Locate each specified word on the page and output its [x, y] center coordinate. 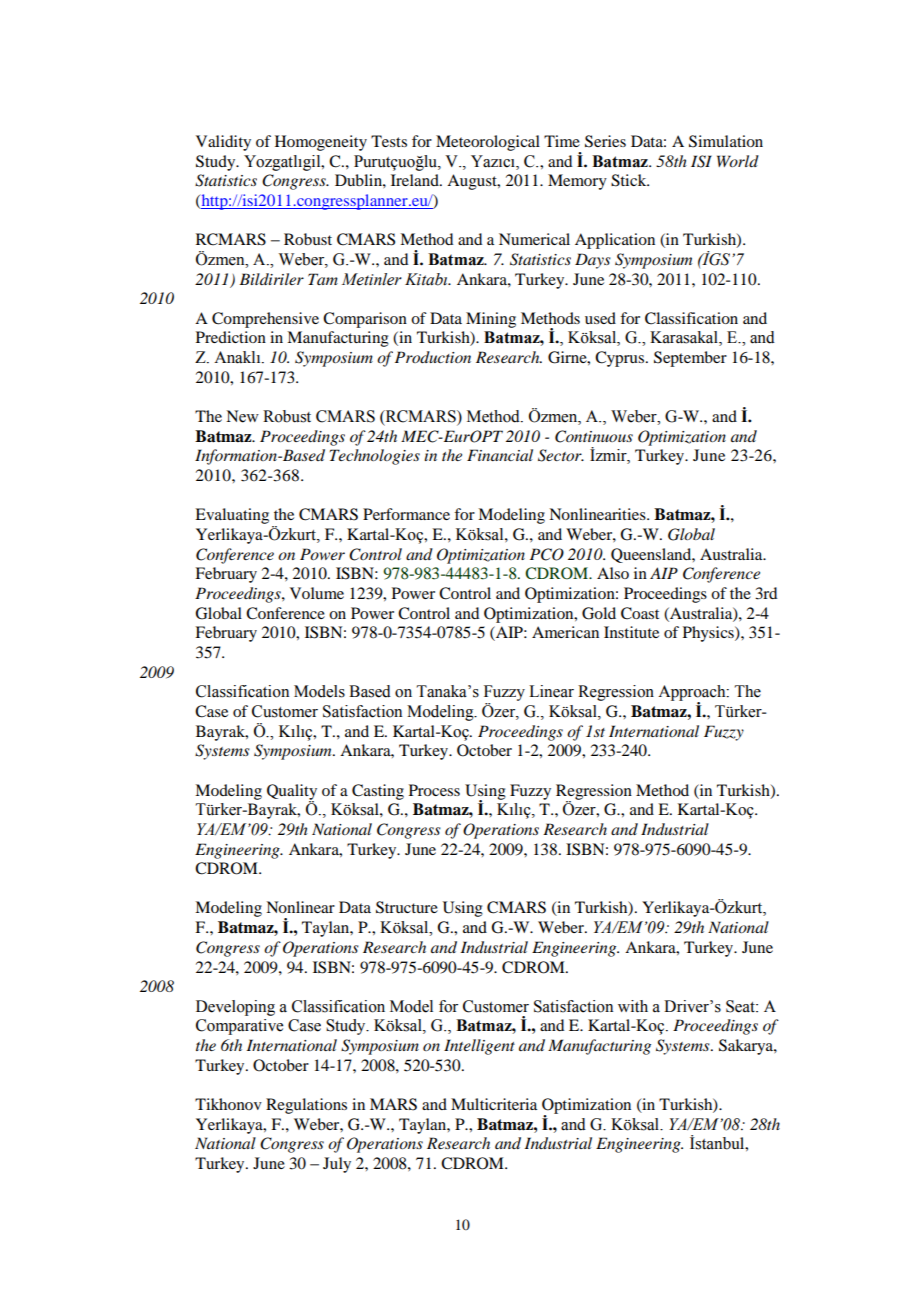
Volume [317, 593]
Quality [292, 793]
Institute [631, 632]
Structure [407, 907]
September [690, 359]
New [242, 416]
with [633, 1006]
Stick [630, 180]
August [473, 182]
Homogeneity [321, 143]
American [565, 632]
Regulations [306, 1106]
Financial [500, 455]
